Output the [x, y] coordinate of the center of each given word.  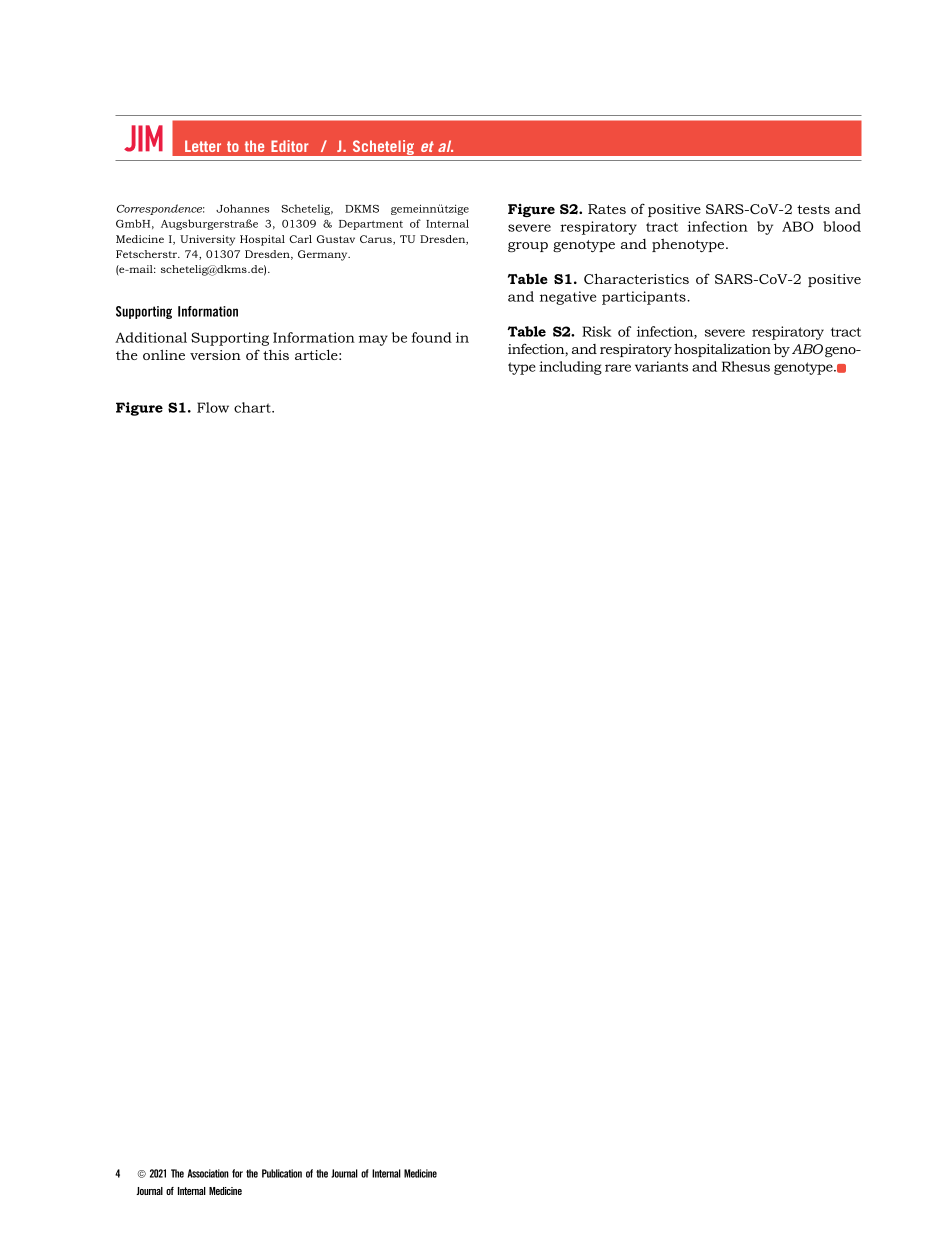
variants [661, 366]
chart [253, 407]
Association [208, 1173]
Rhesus [746, 366]
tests [813, 209]
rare [618, 368]
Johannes [242, 208]
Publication [282, 1173]
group [528, 247]
